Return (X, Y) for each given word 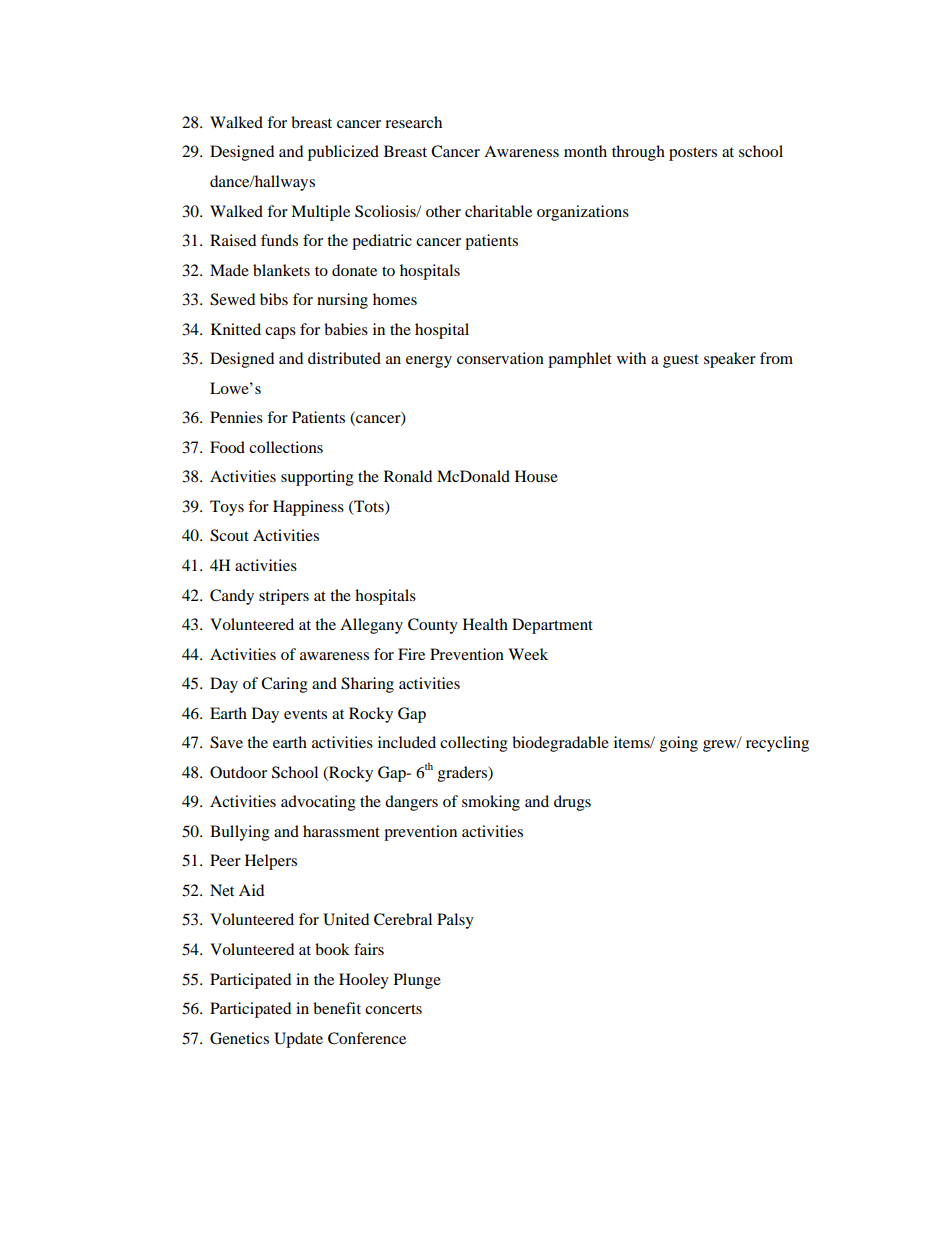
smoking (491, 803)
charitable (498, 211)
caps (280, 333)
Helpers (271, 862)
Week (528, 654)
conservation (500, 358)
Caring (284, 685)
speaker (730, 360)
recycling (777, 744)
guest (681, 361)
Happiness (308, 508)
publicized (343, 153)
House (536, 476)
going (679, 744)
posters (693, 154)
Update (298, 1040)
